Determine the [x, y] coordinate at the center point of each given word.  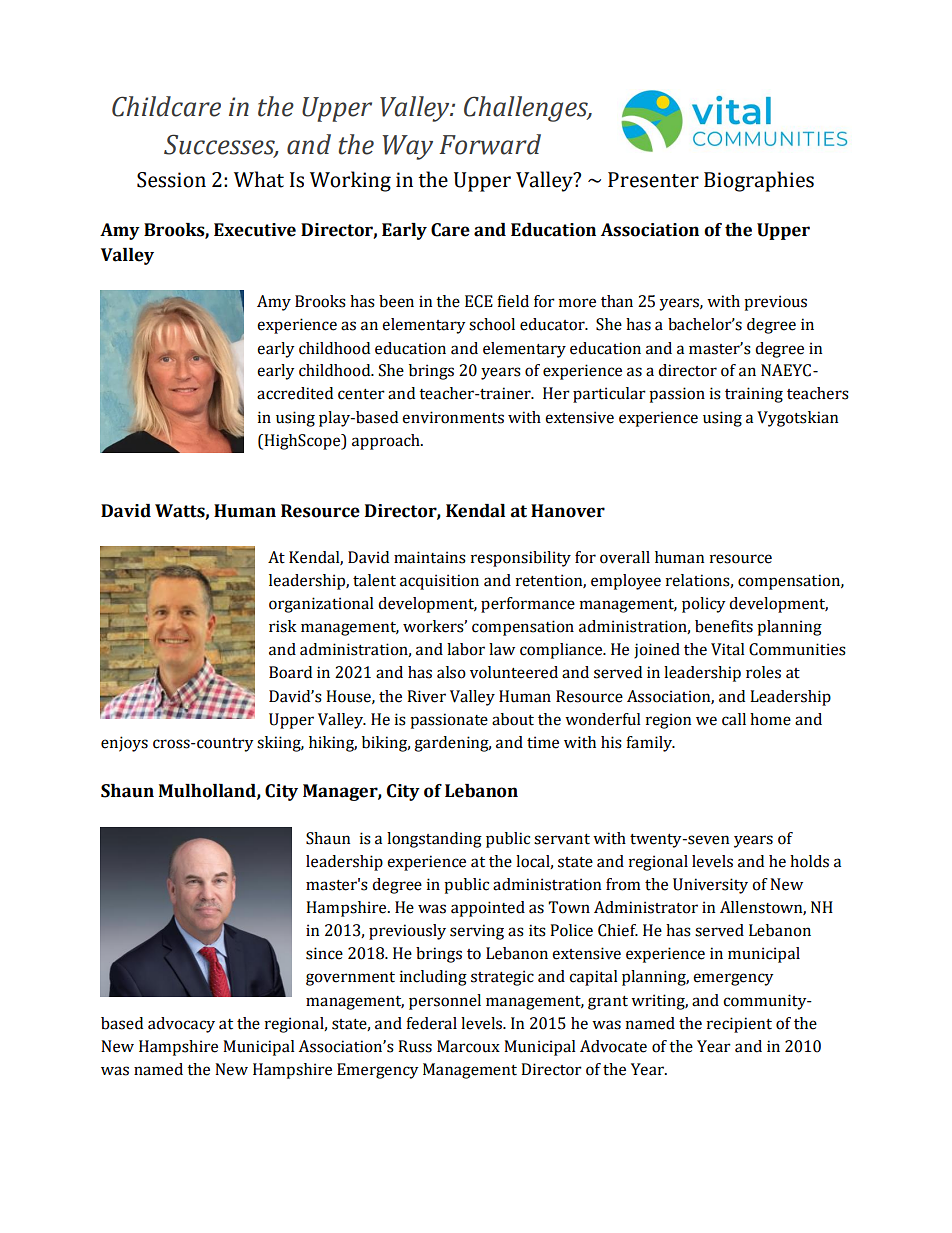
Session [171, 180]
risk [283, 626]
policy [704, 605]
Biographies [759, 181]
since [324, 953]
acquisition [439, 582]
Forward [490, 144]
